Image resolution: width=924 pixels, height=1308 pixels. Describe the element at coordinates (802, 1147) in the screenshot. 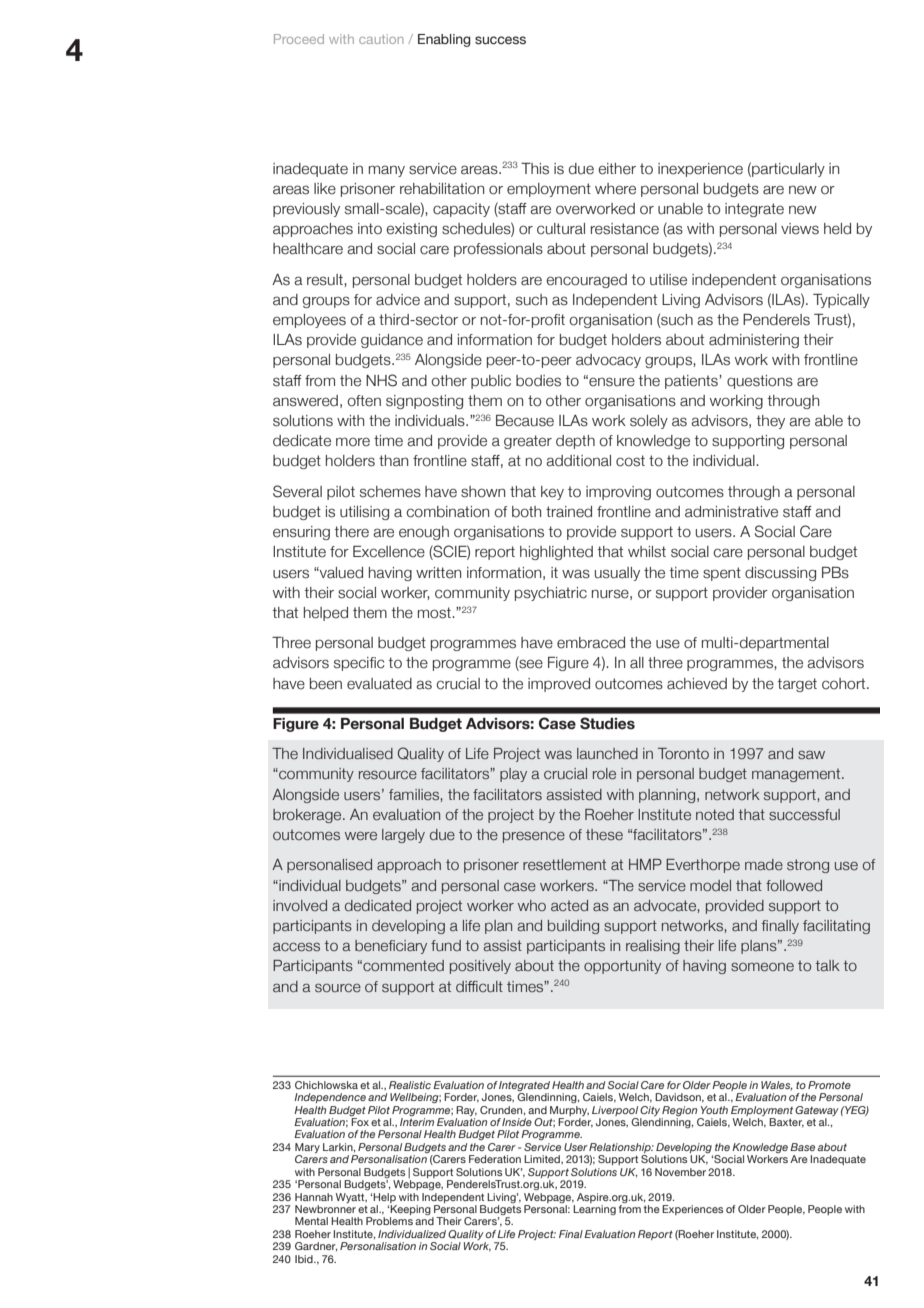

I see `Base` at that location.
